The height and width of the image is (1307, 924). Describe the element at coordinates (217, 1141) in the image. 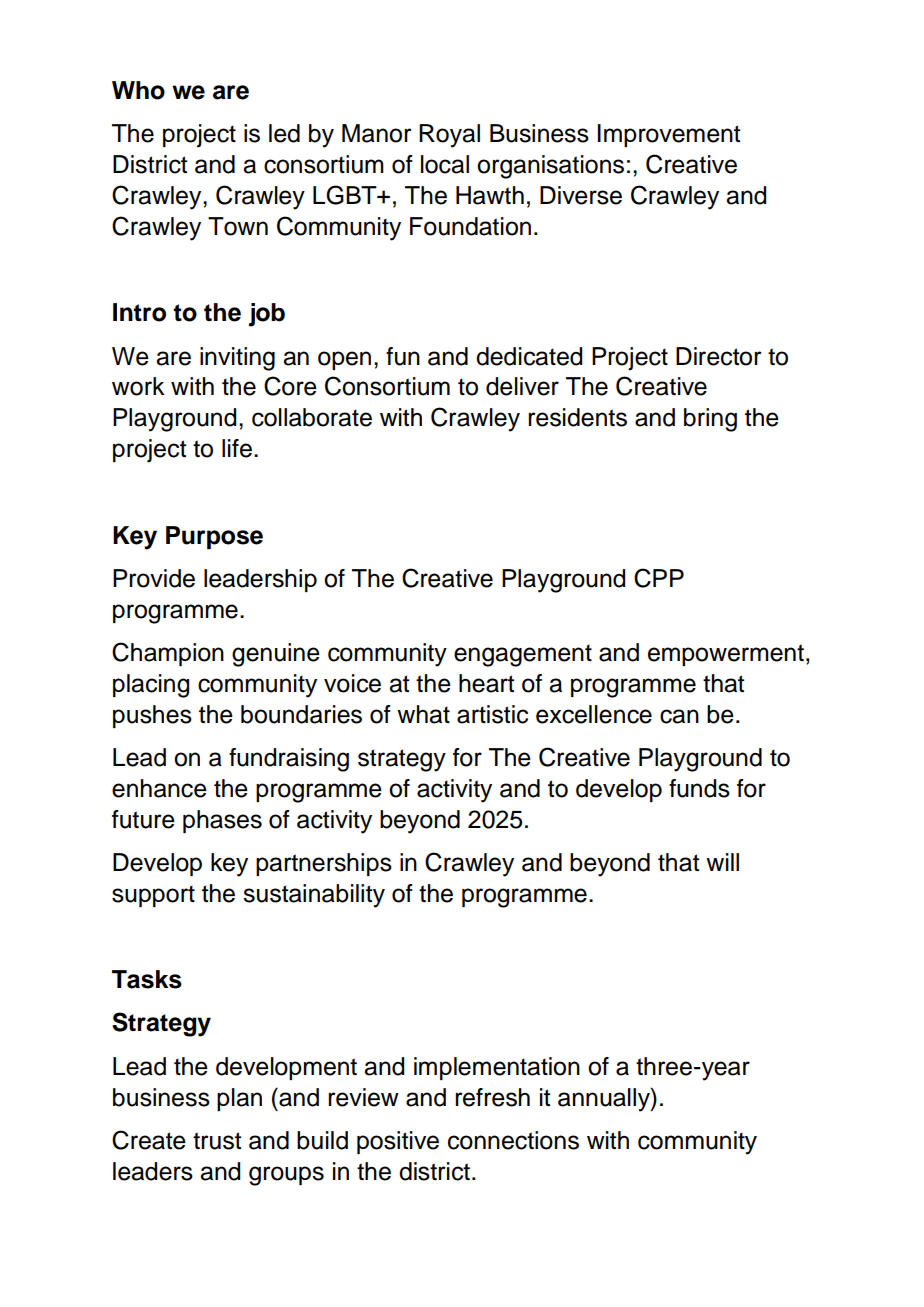

I see `trust` at that location.
